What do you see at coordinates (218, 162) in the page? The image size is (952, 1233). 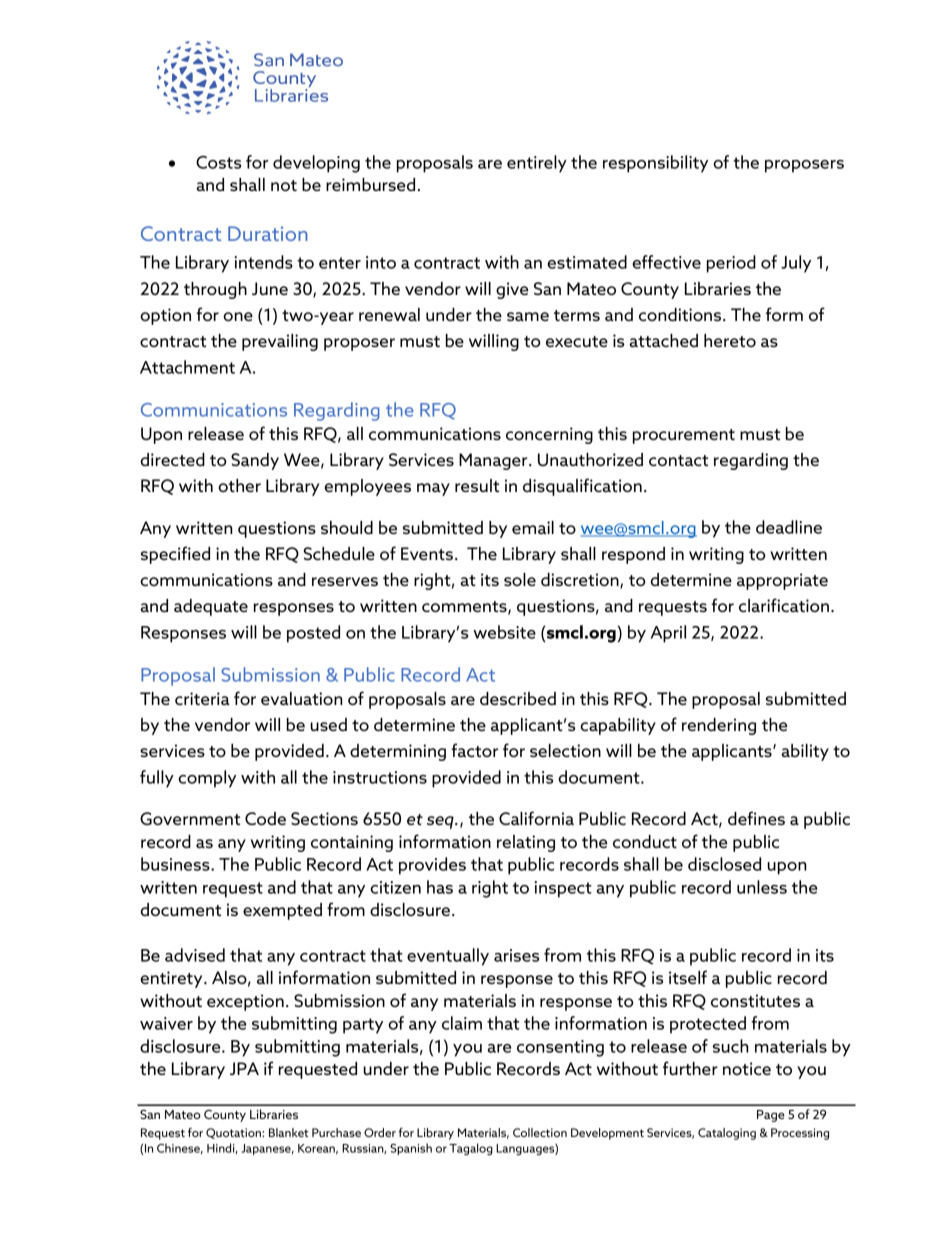 I see `Costs` at bounding box center [218, 162].
